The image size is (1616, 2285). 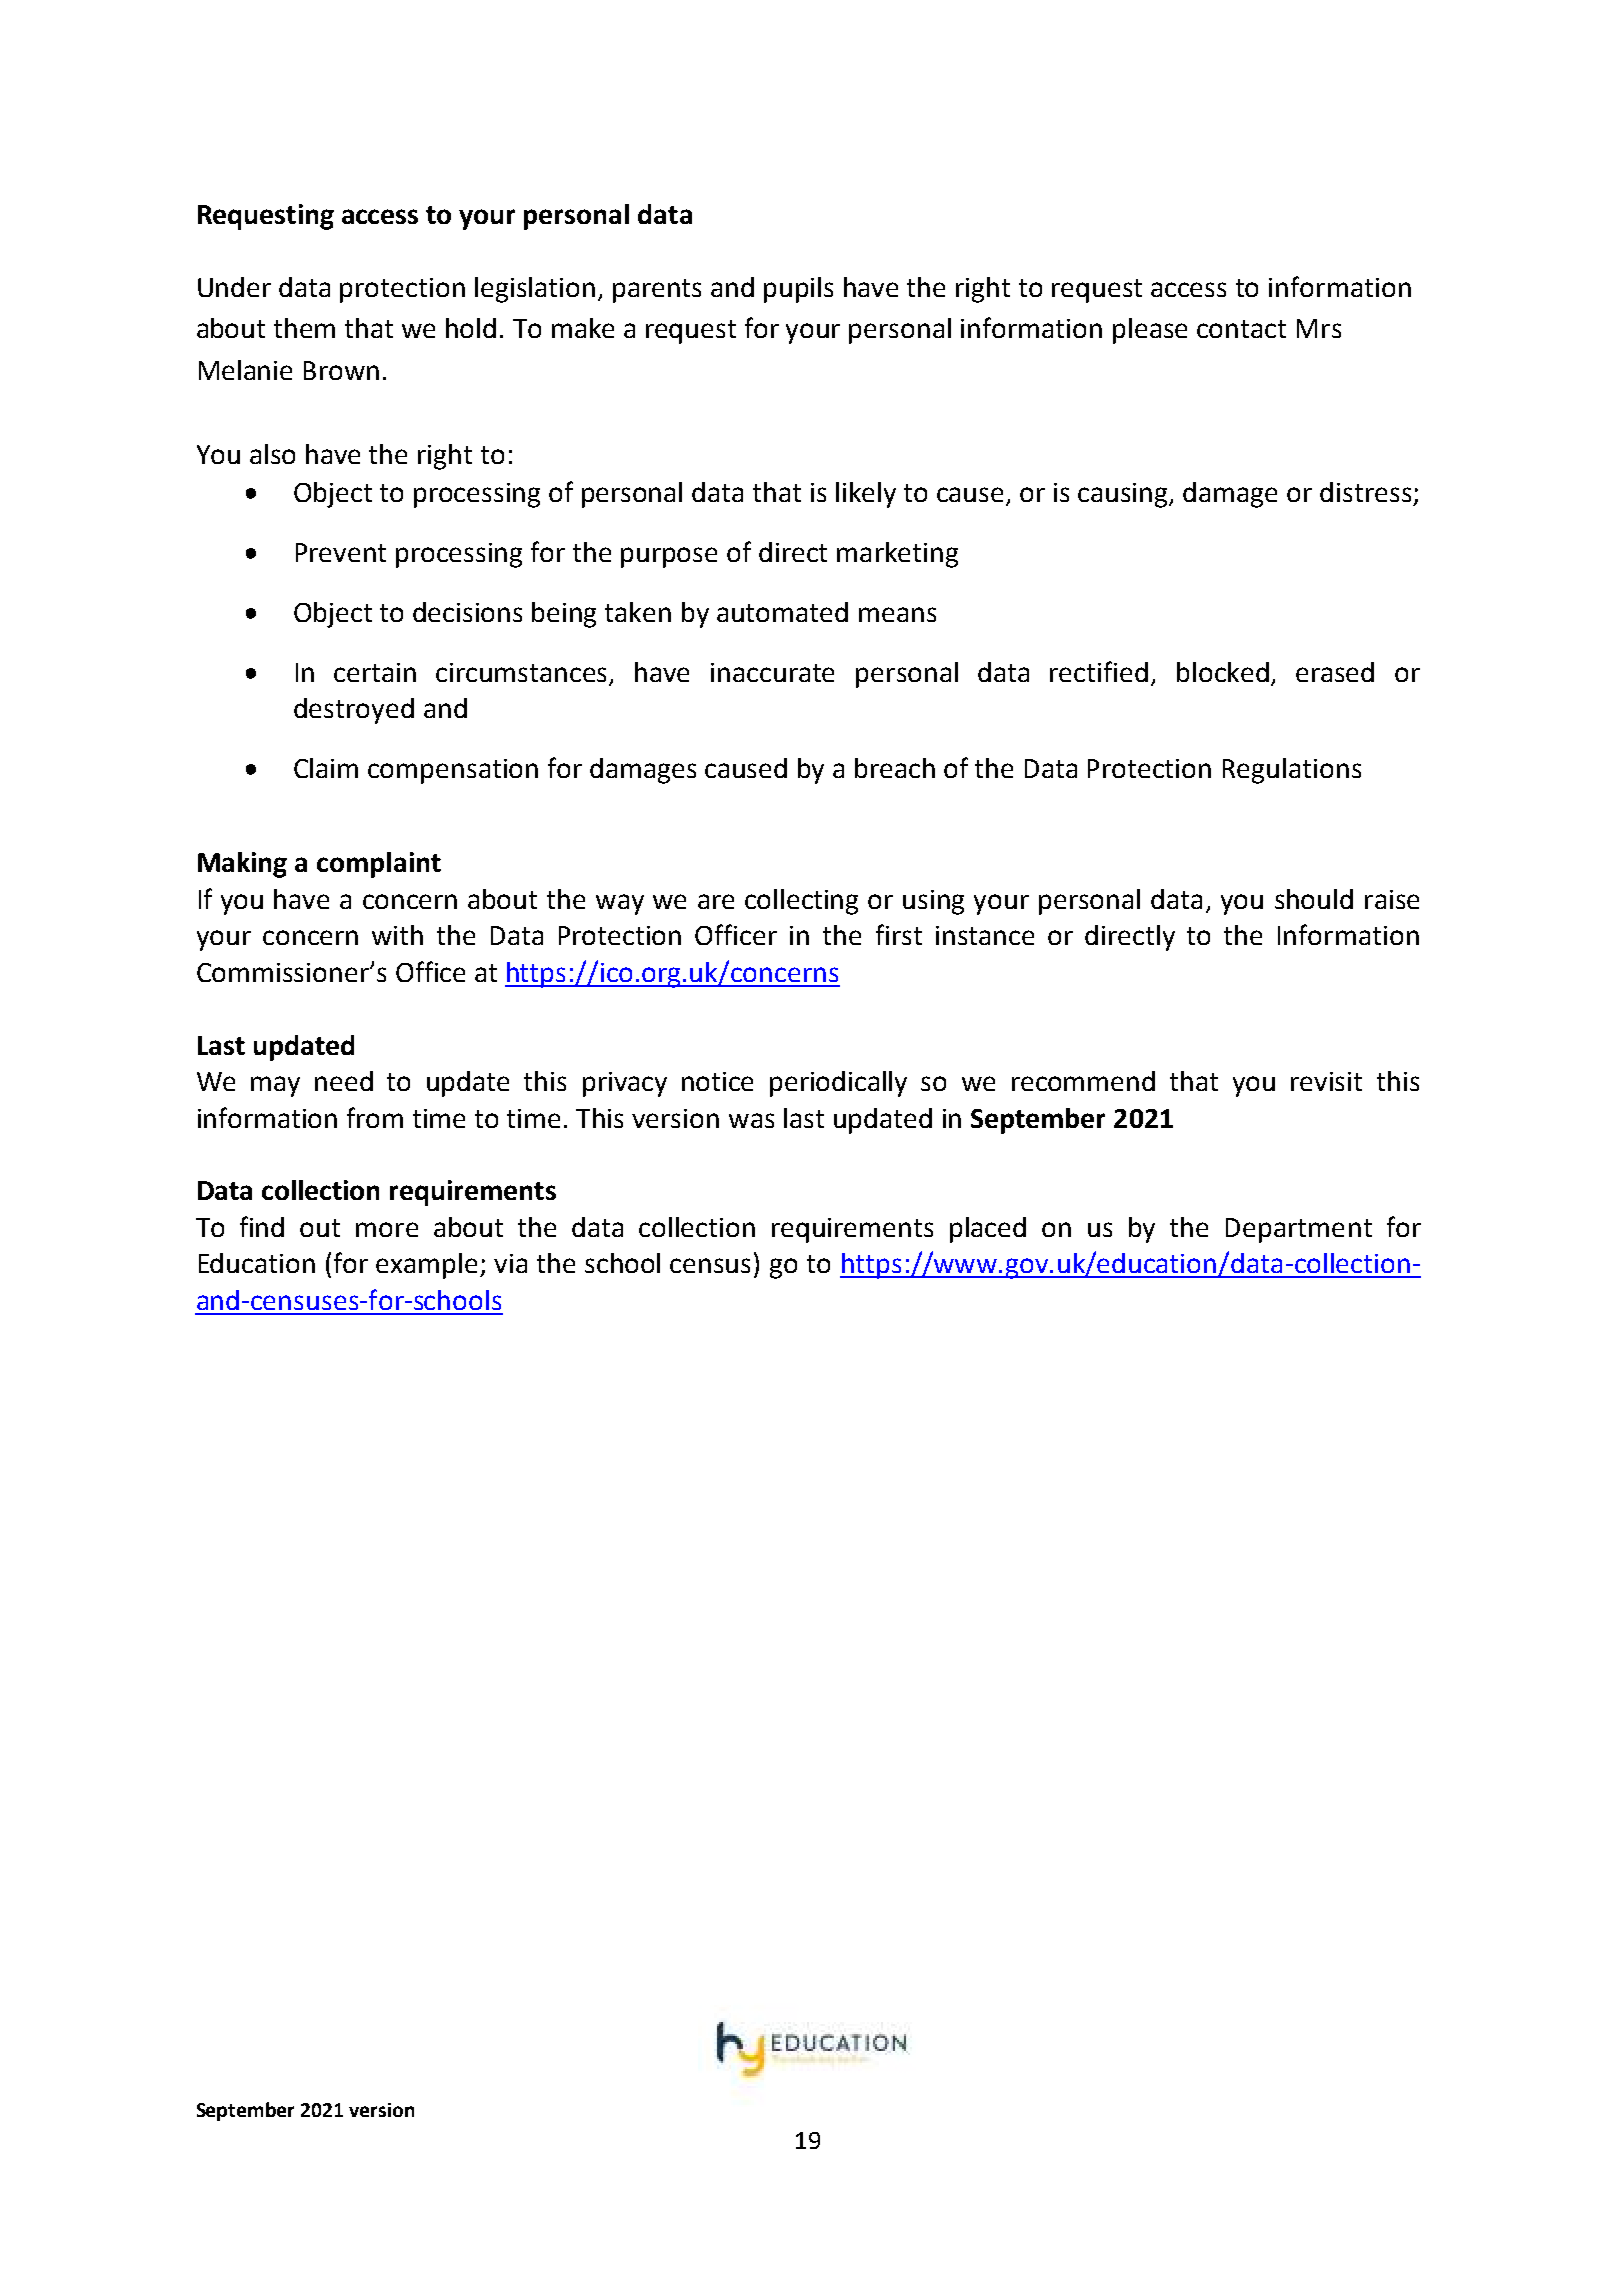 I want to click on pupils, so click(x=798, y=290).
